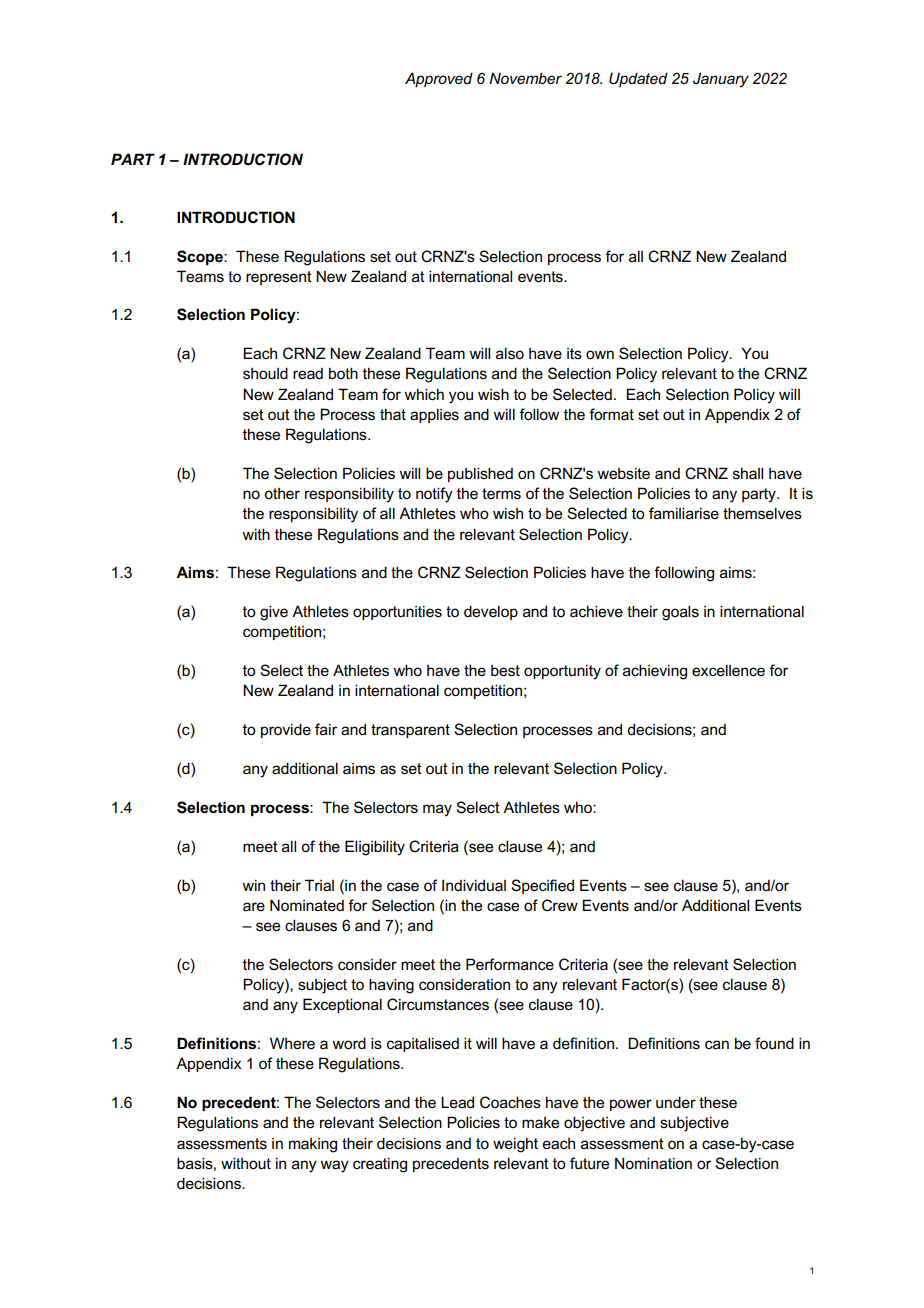 The width and height of the document is (924, 1308). I want to click on Scope, so click(201, 257).
